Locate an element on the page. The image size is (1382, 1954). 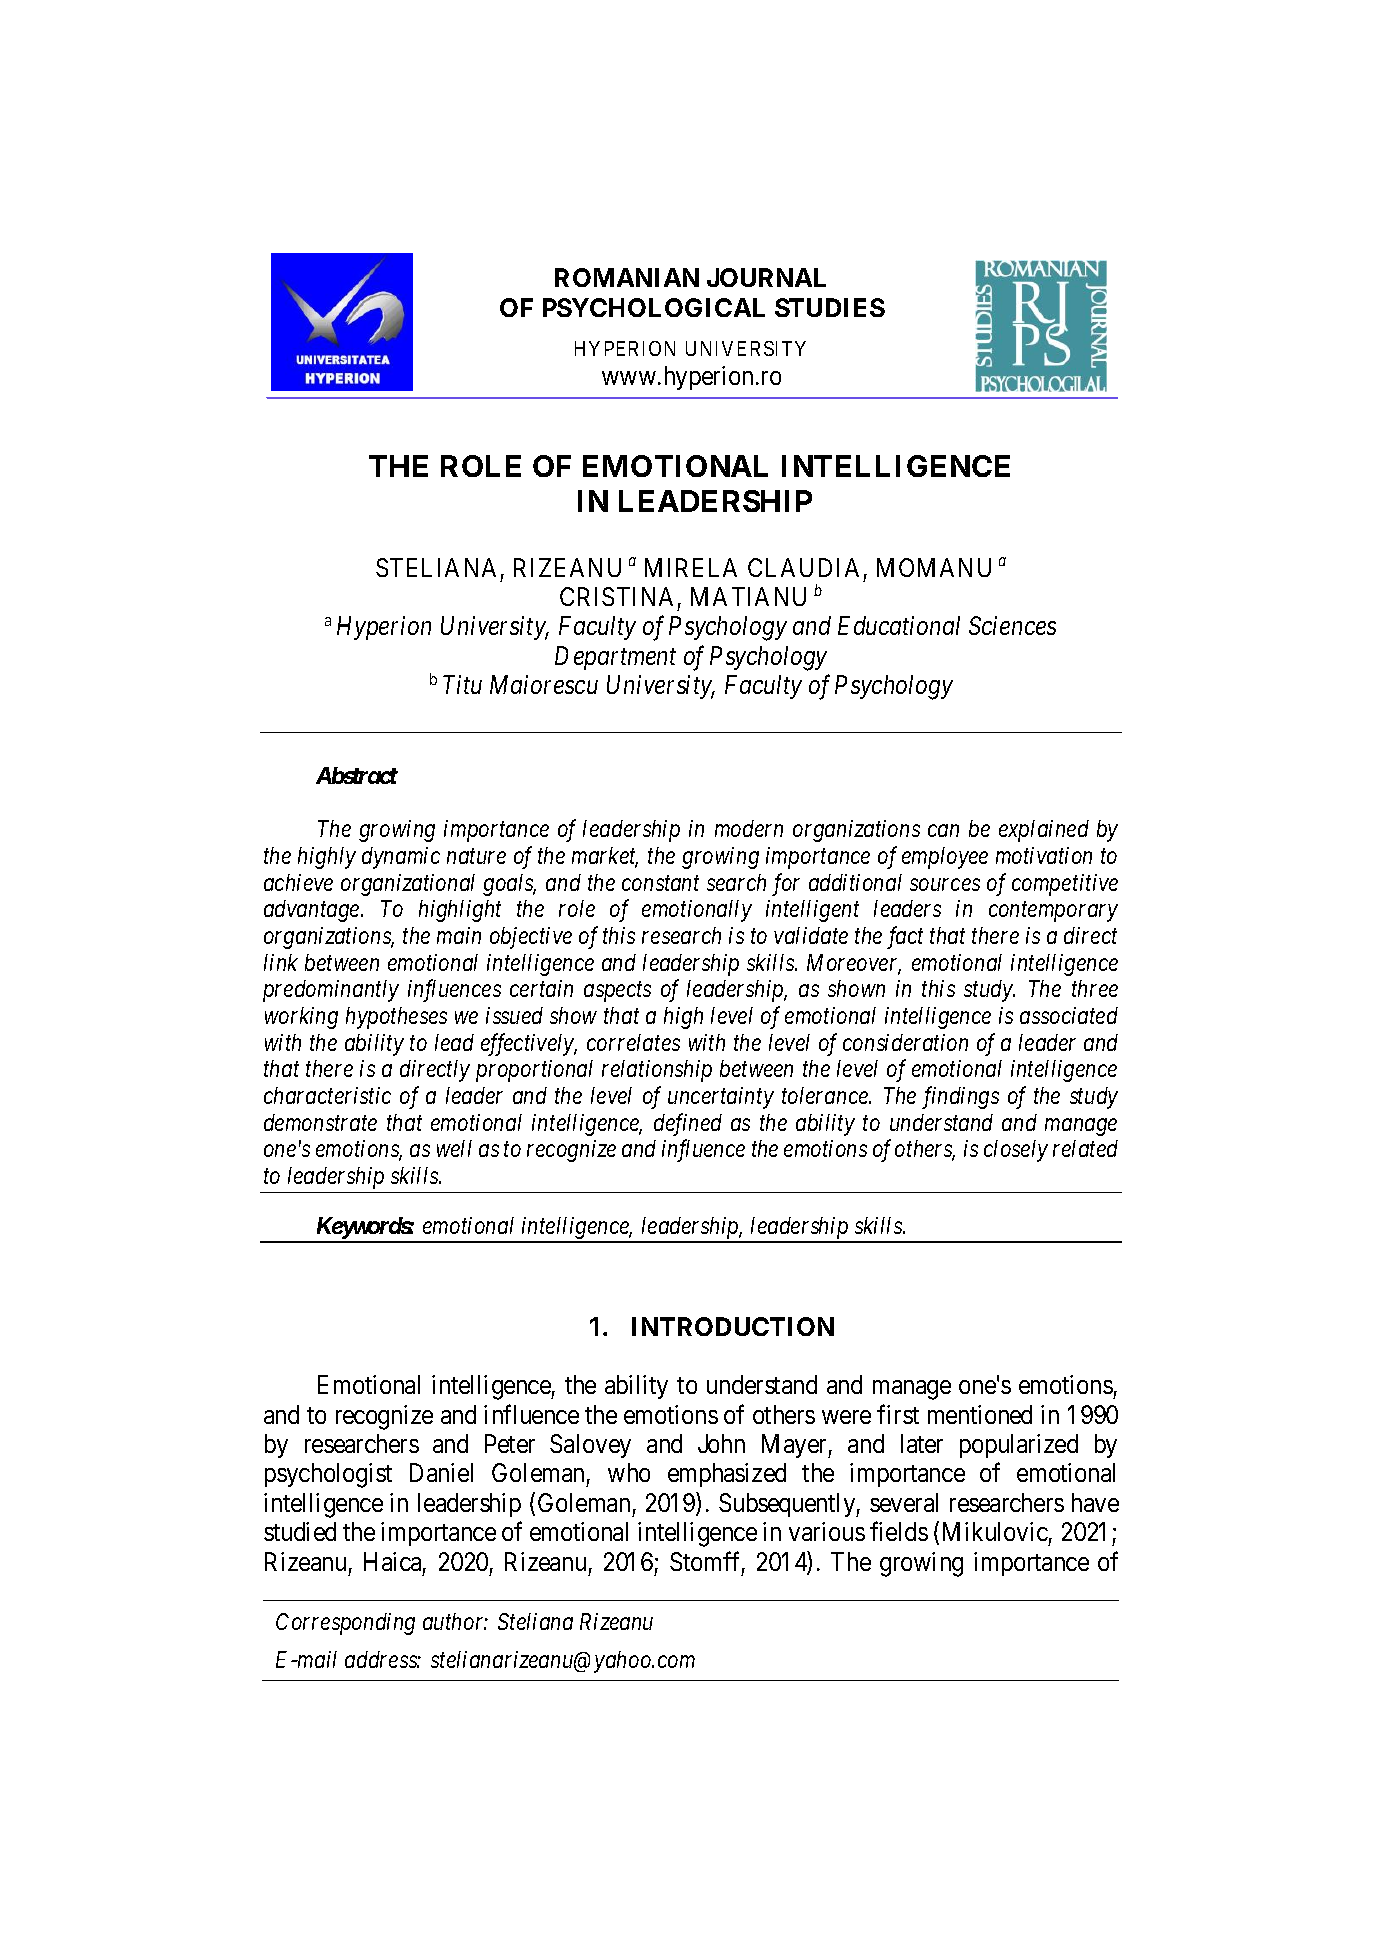
Abstract is located at coordinates (357, 775).
